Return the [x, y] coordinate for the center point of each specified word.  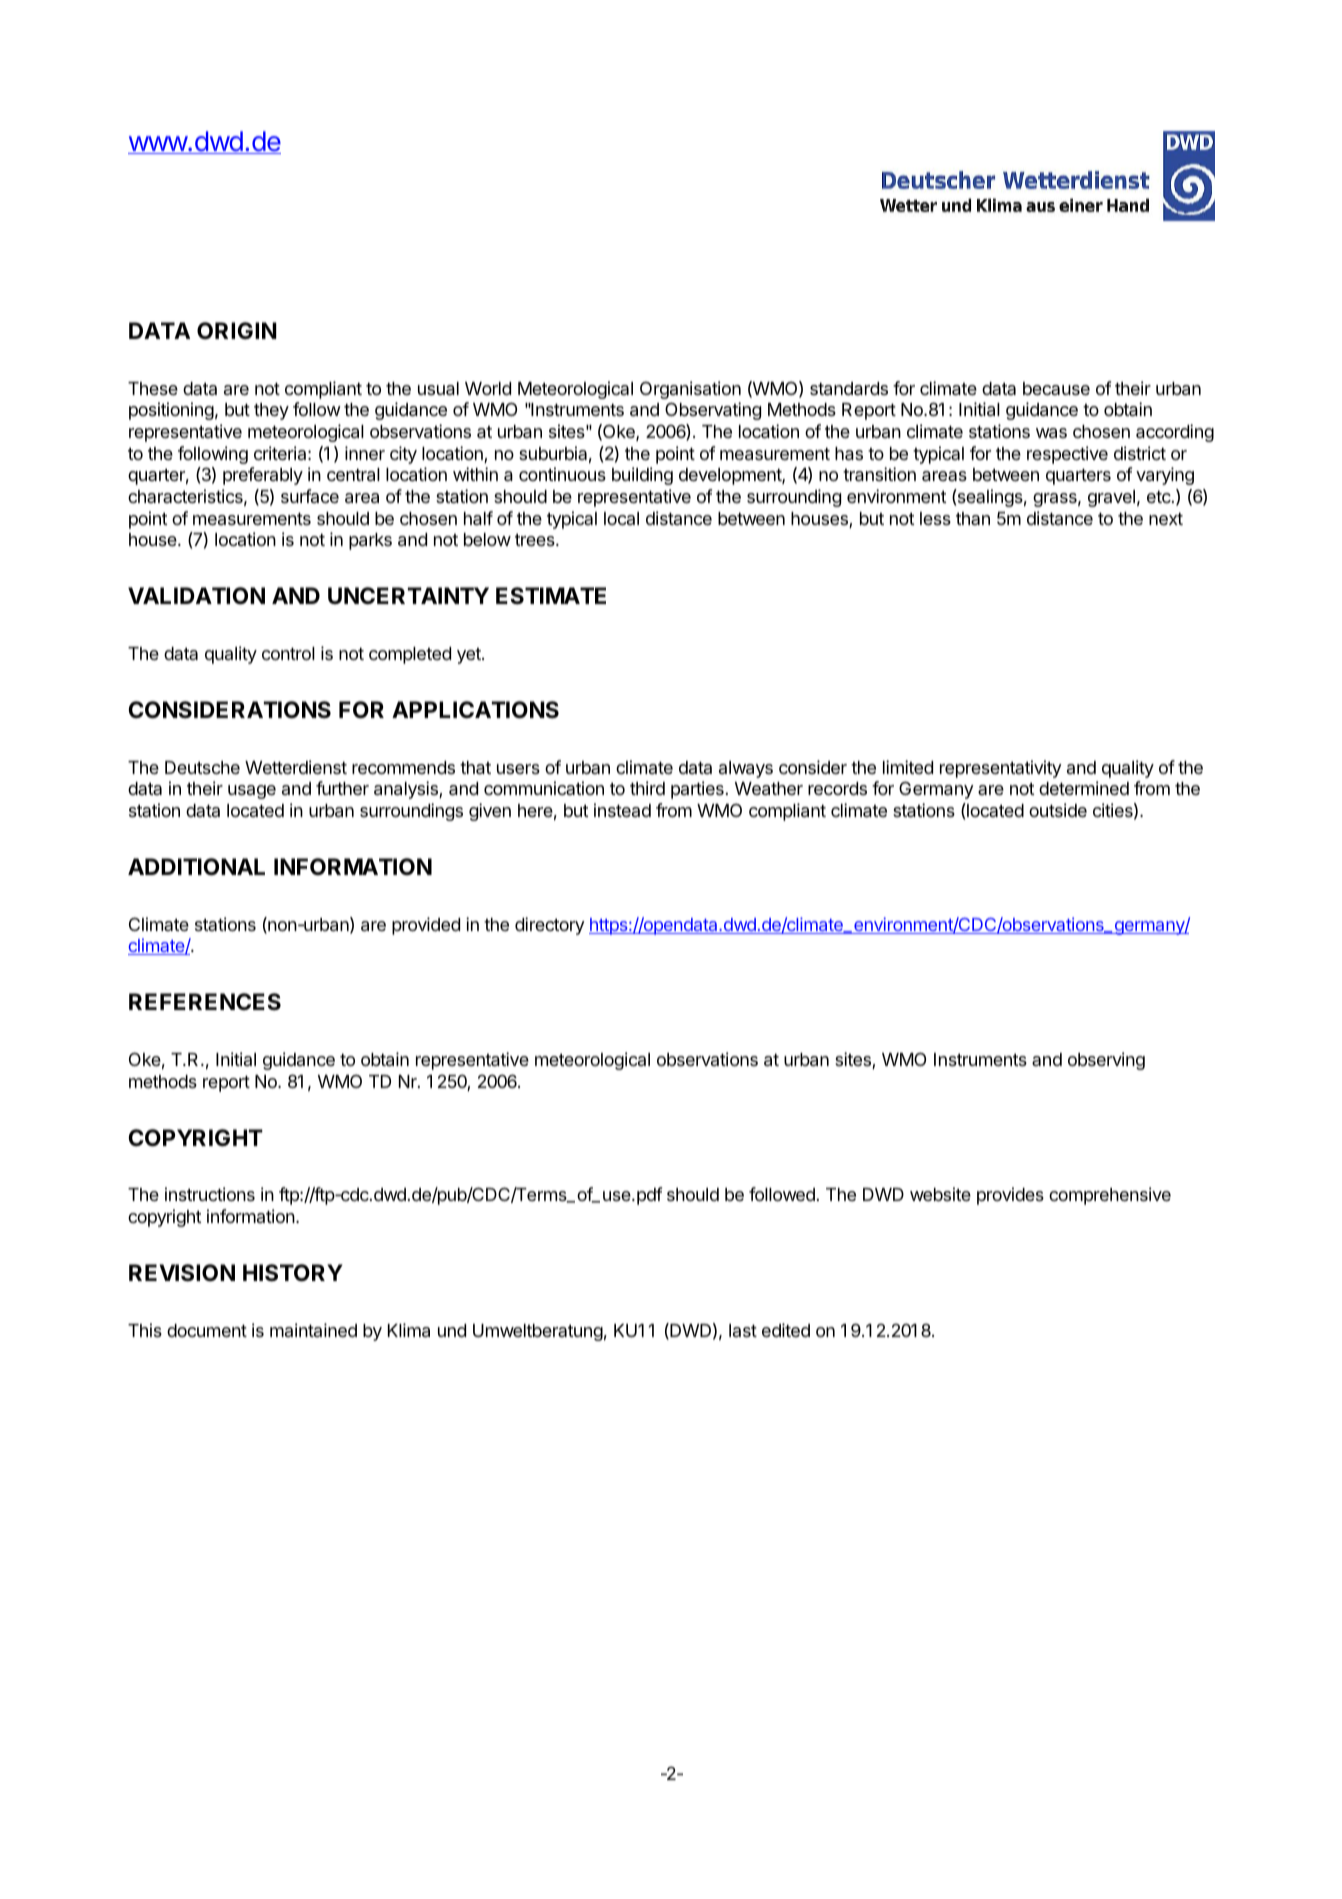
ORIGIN [237, 330]
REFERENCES [205, 1002]
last [743, 1330]
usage [252, 792]
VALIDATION [196, 596]
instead [622, 810]
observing [1106, 1061]
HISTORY [293, 1273]
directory [550, 926]
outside [1058, 810]
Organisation [690, 390]
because [1056, 388]
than [973, 518]
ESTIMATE [551, 596]
